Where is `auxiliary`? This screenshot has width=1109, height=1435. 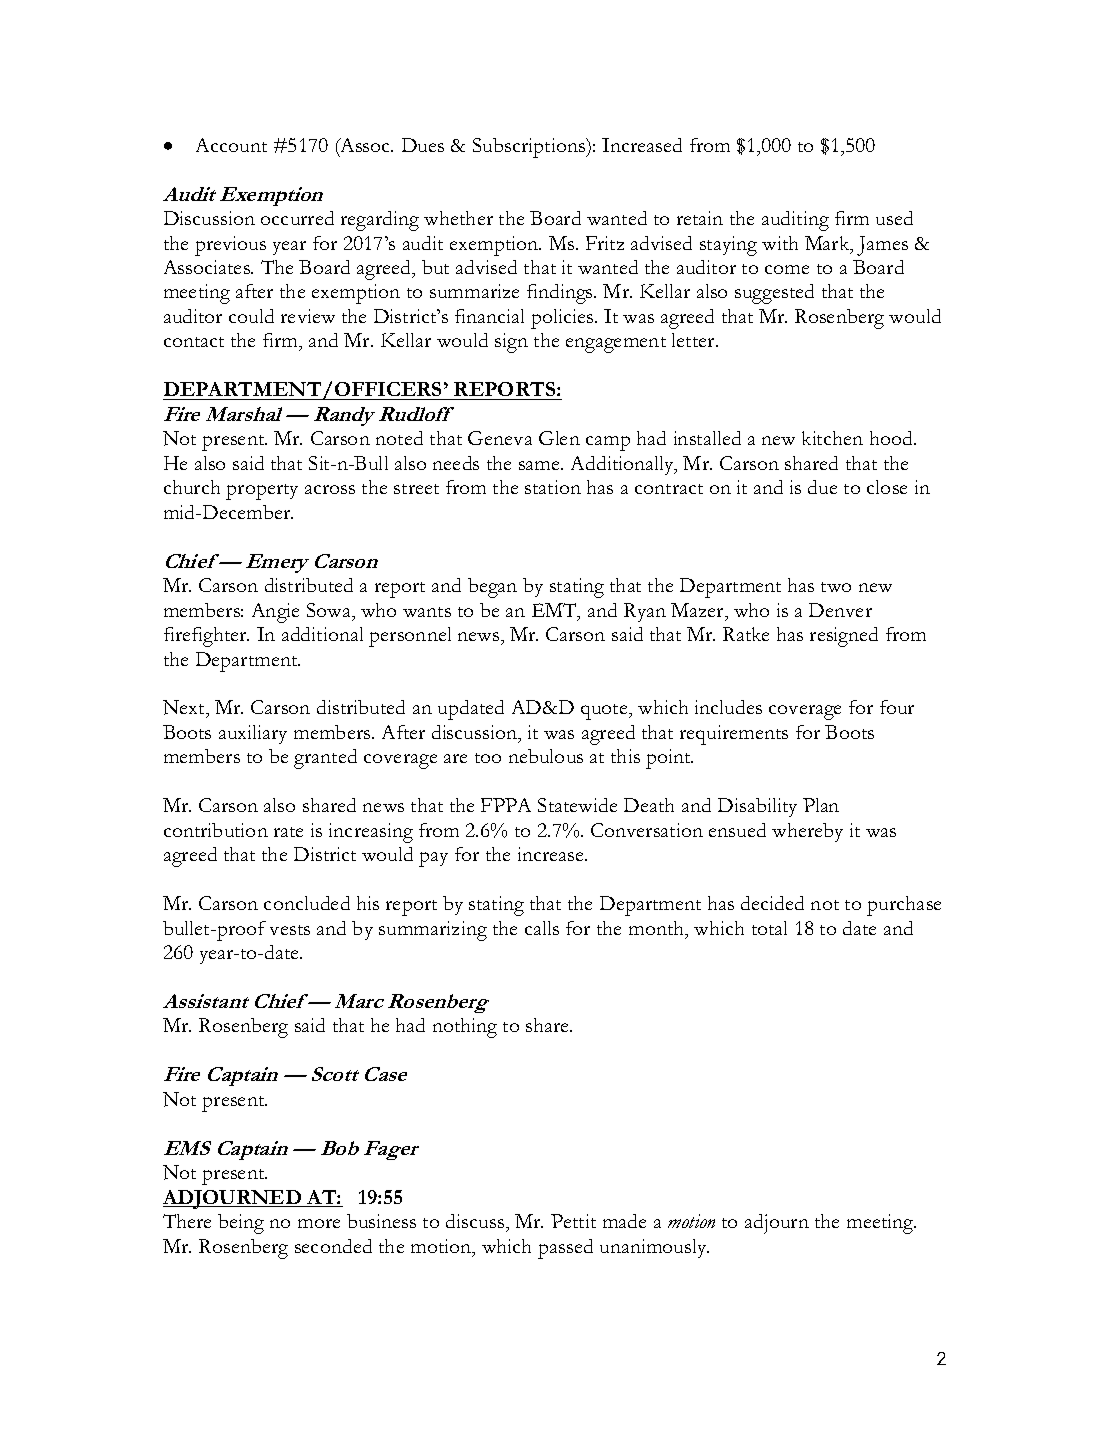 auxiliary is located at coordinates (253, 734).
